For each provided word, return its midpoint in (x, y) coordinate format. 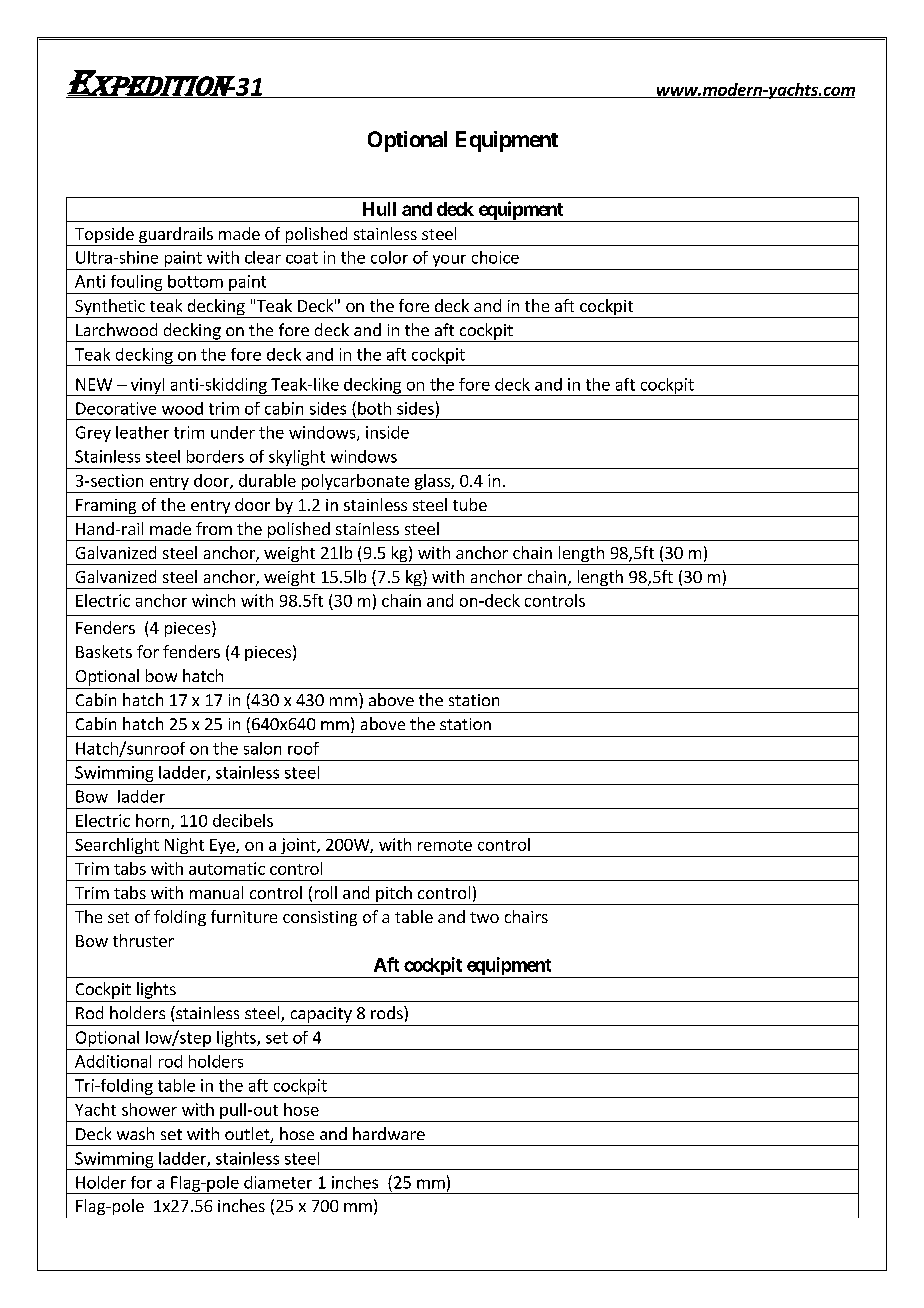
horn (154, 821)
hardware (389, 1133)
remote (445, 845)
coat (302, 258)
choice (495, 257)
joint (298, 847)
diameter (278, 1182)
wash (135, 1133)
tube (470, 504)
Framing (106, 508)
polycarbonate (355, 483)
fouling (136, 283)
